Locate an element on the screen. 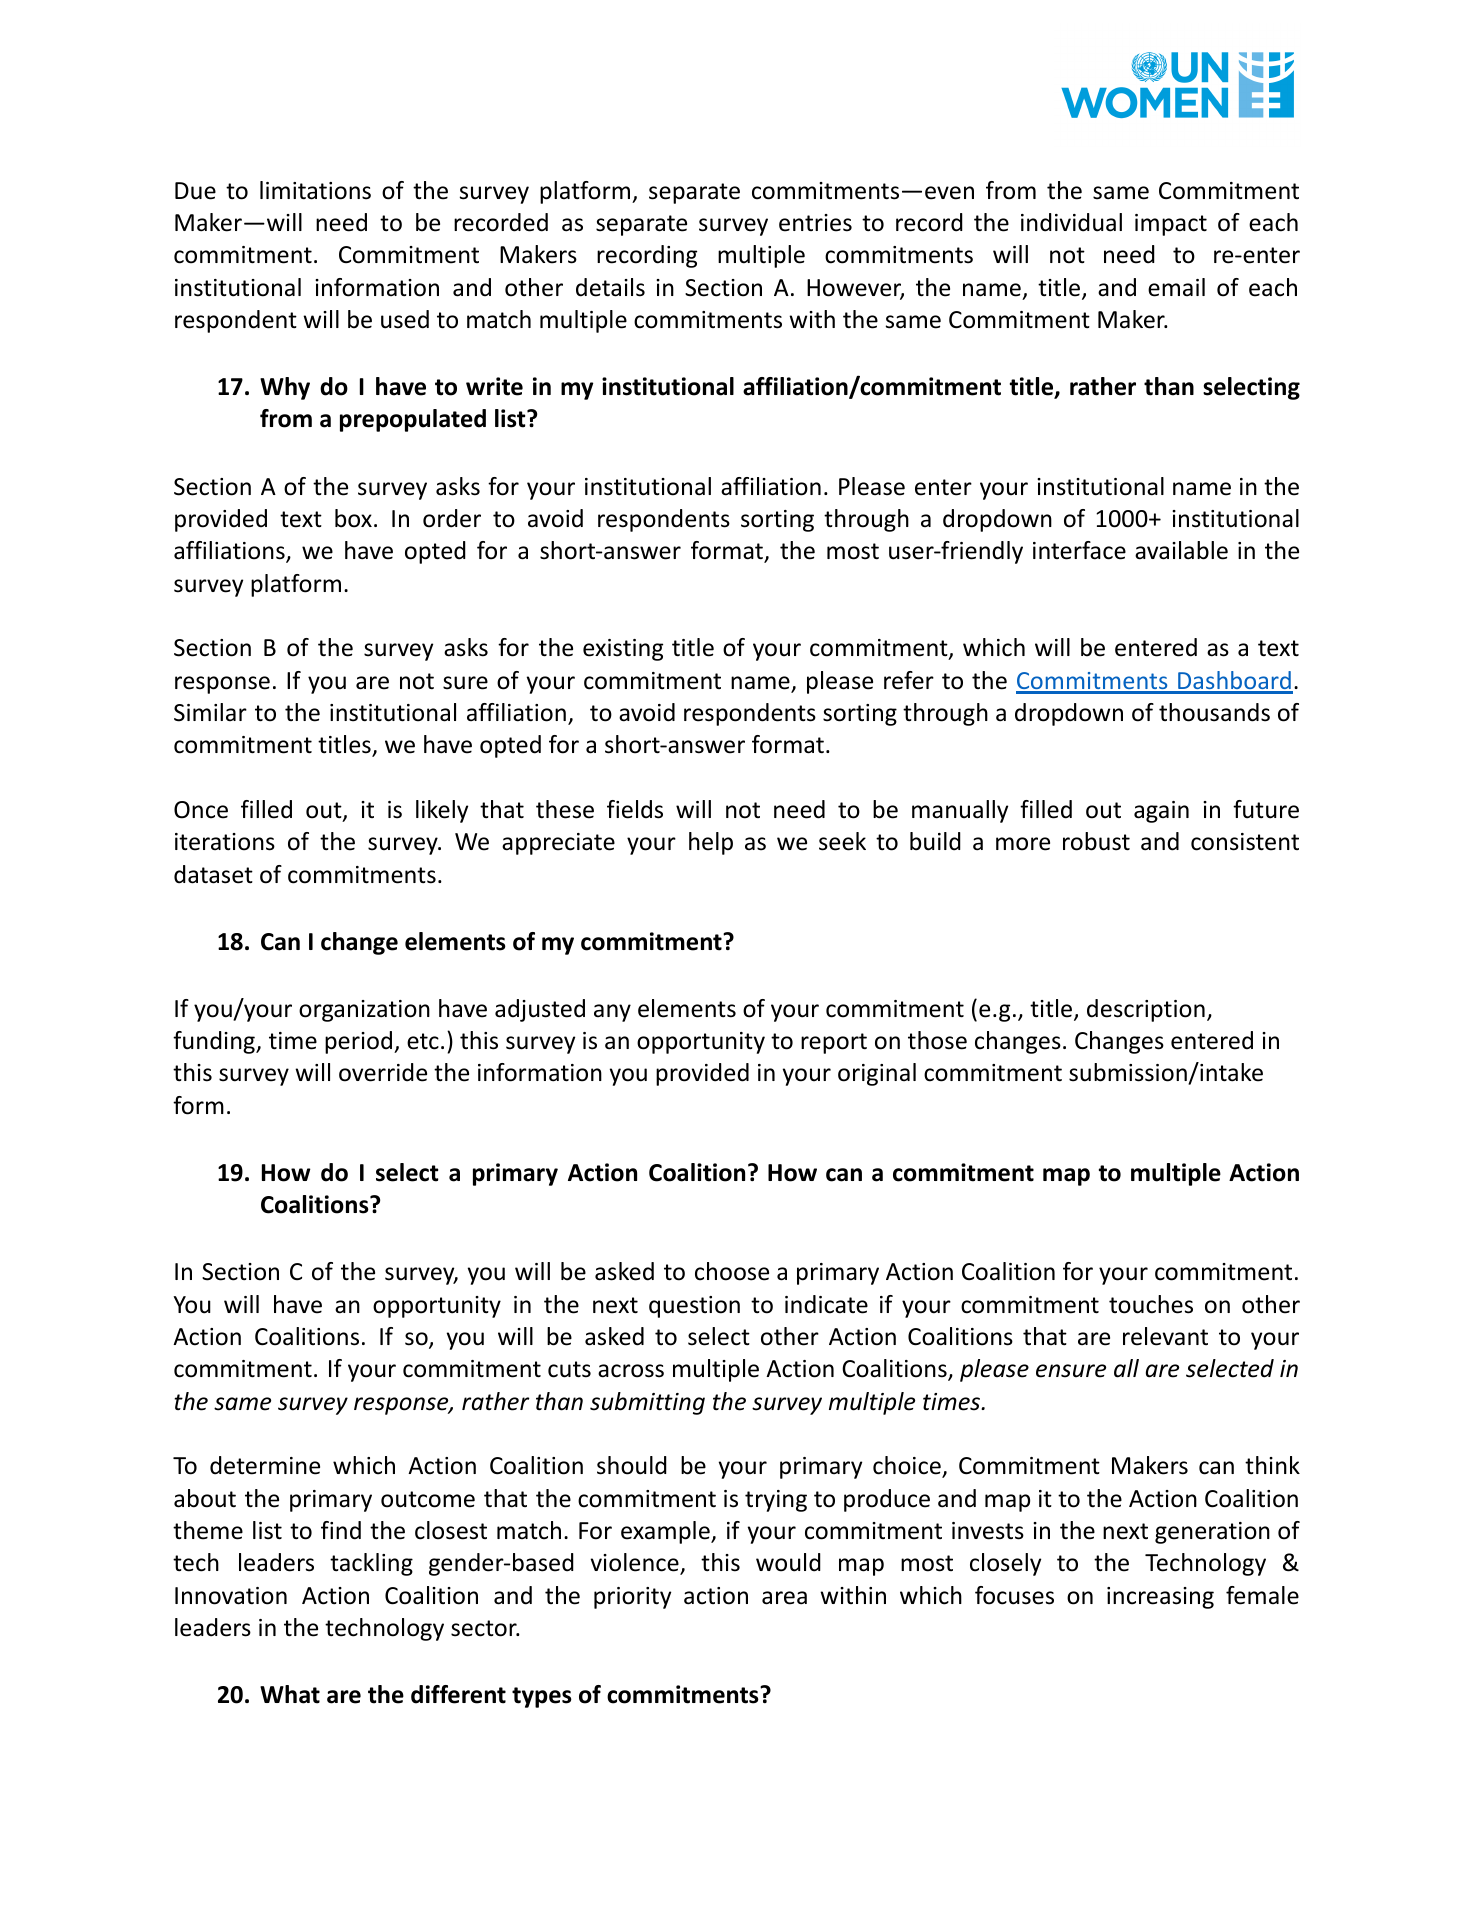  description is located at coordinates (1146, 1010).
